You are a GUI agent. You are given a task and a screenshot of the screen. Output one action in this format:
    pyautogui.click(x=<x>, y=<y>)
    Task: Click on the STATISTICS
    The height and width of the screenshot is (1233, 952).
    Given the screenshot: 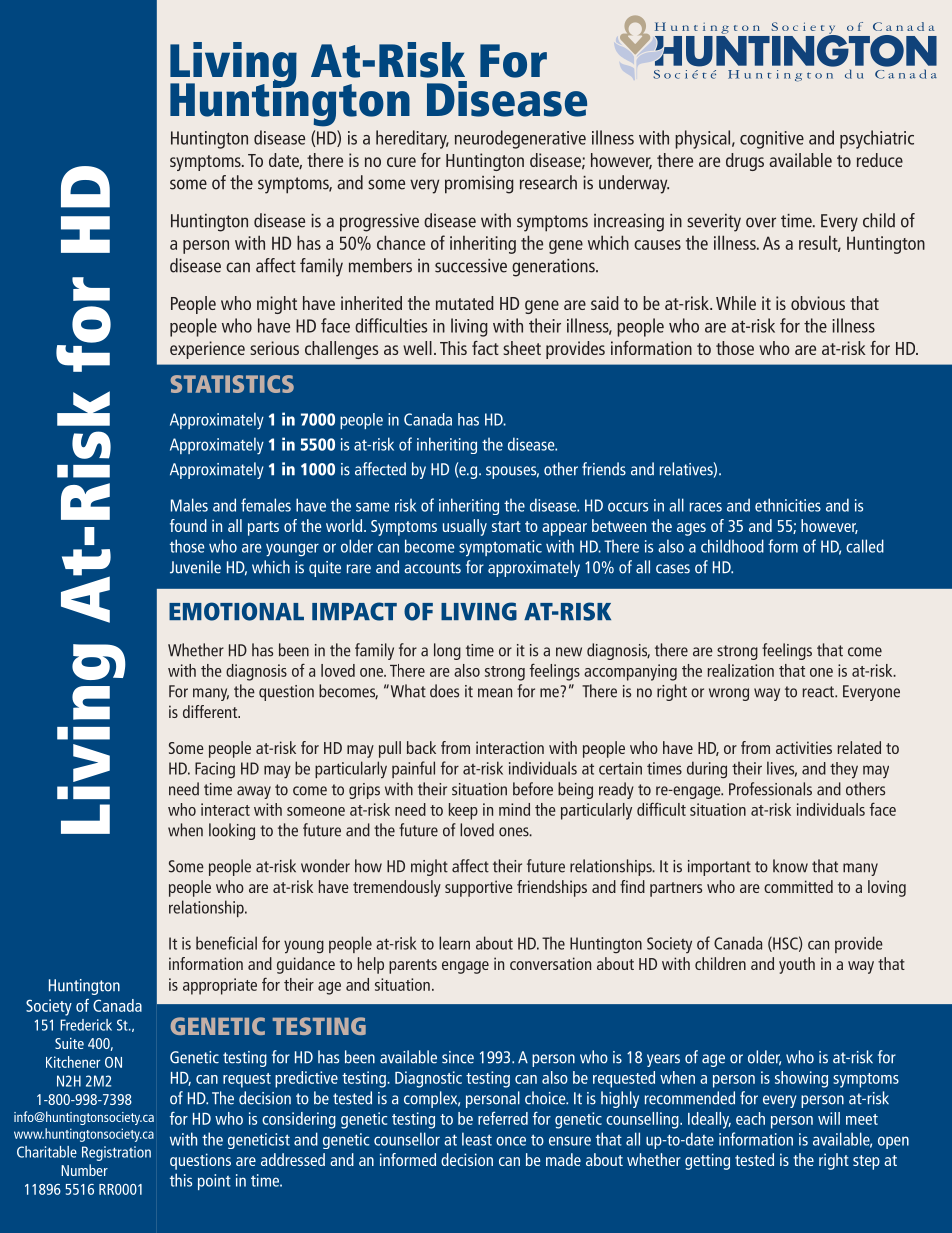 What is the action you would take?
    pyautogui.click(x=232, y=384)
